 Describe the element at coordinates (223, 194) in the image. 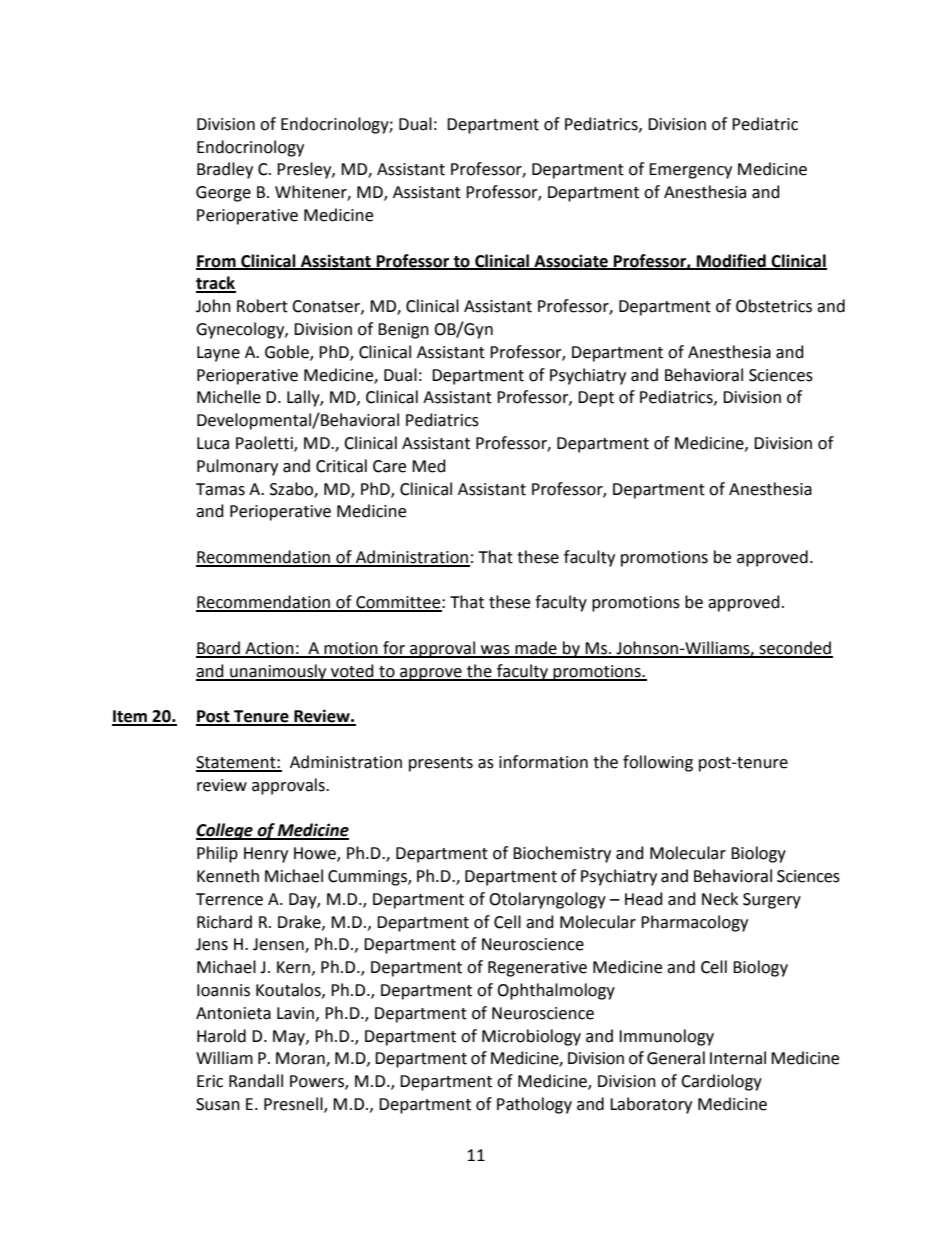

I see `George` at that location.
